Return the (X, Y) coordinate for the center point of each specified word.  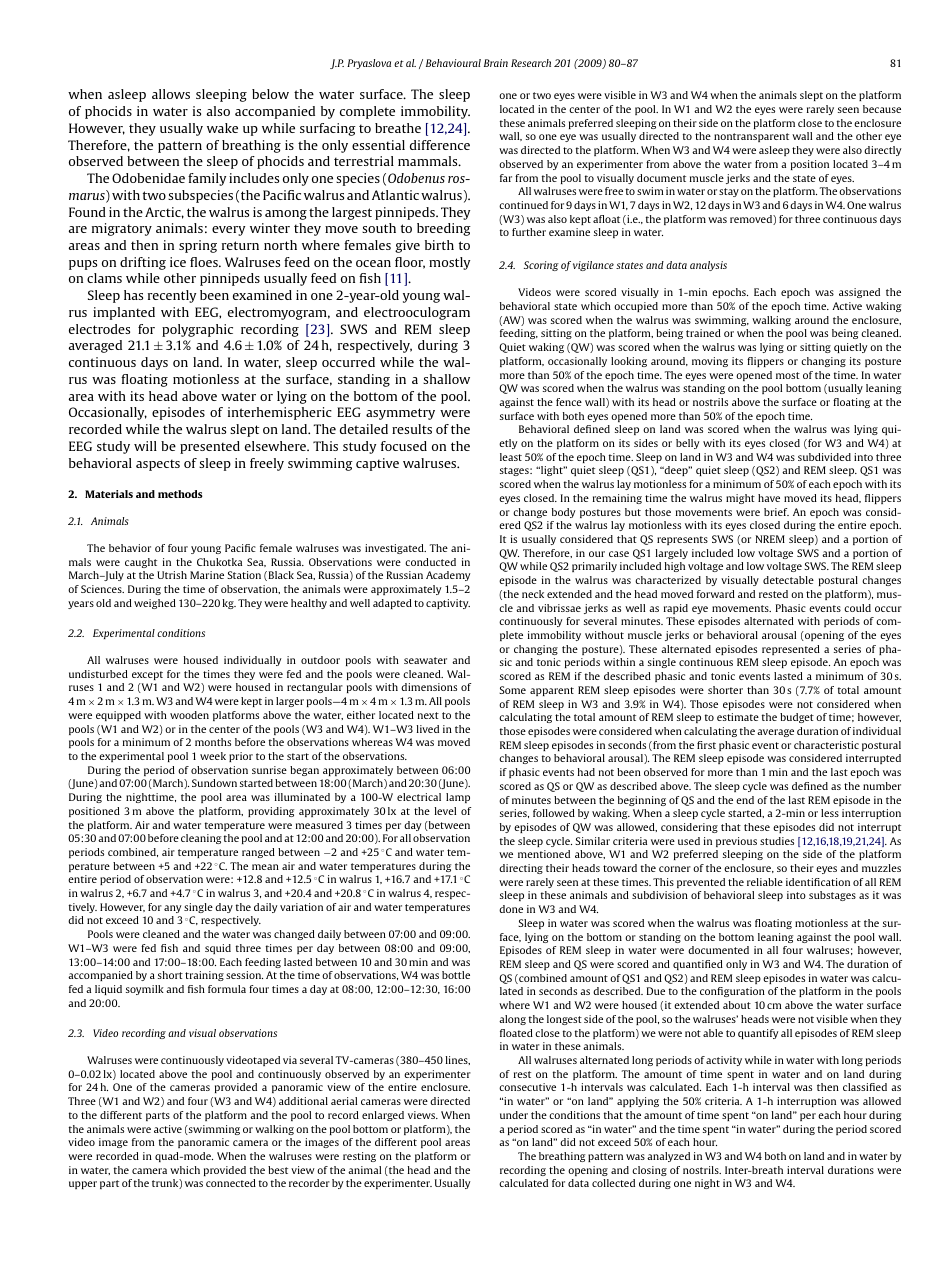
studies (777, 841)
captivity (448, 604)
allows (171, 94)
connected (231, 1183)
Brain (496, 63)
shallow (446, 379)
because (882, 109)
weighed (155, 604)
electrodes (99, 329)
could (857, 608)
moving (710, 362)
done (511, 909)
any (173, 909)
